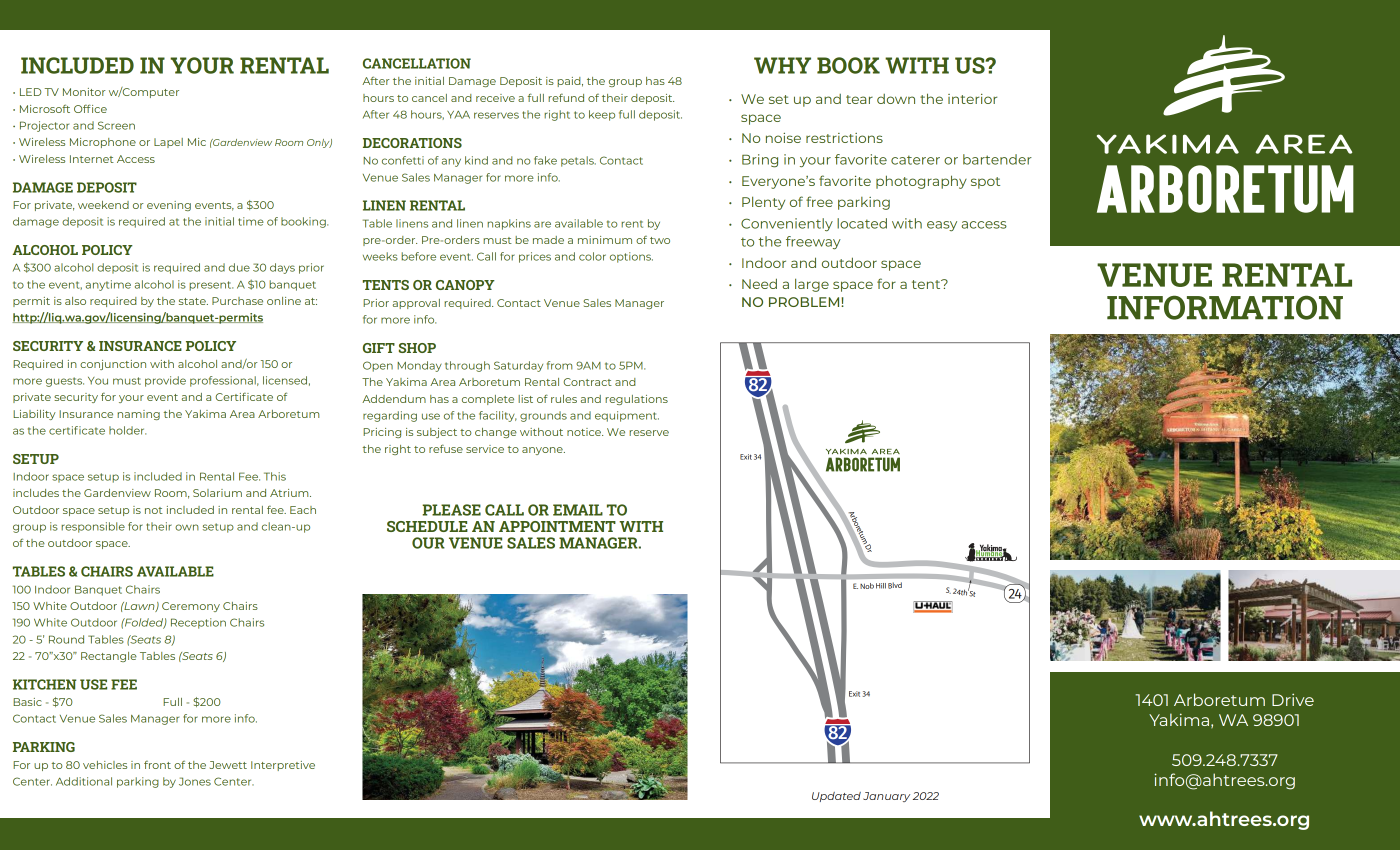 Image resolution: width=1400 pixels, height=850 pixels. I want to click on Monitor, so click(84, 92).
